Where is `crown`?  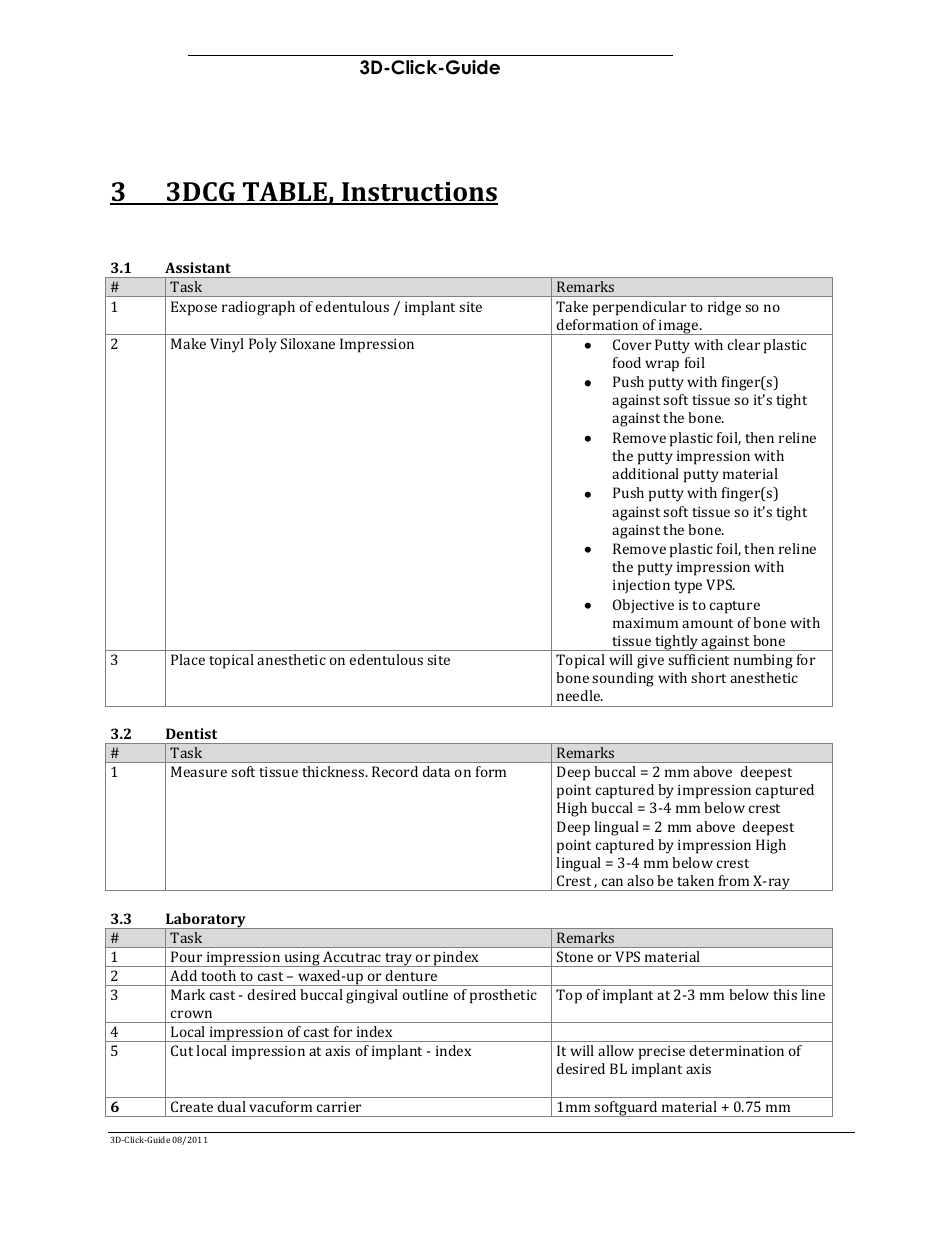 crown is located at coordinates (191, 1014).
